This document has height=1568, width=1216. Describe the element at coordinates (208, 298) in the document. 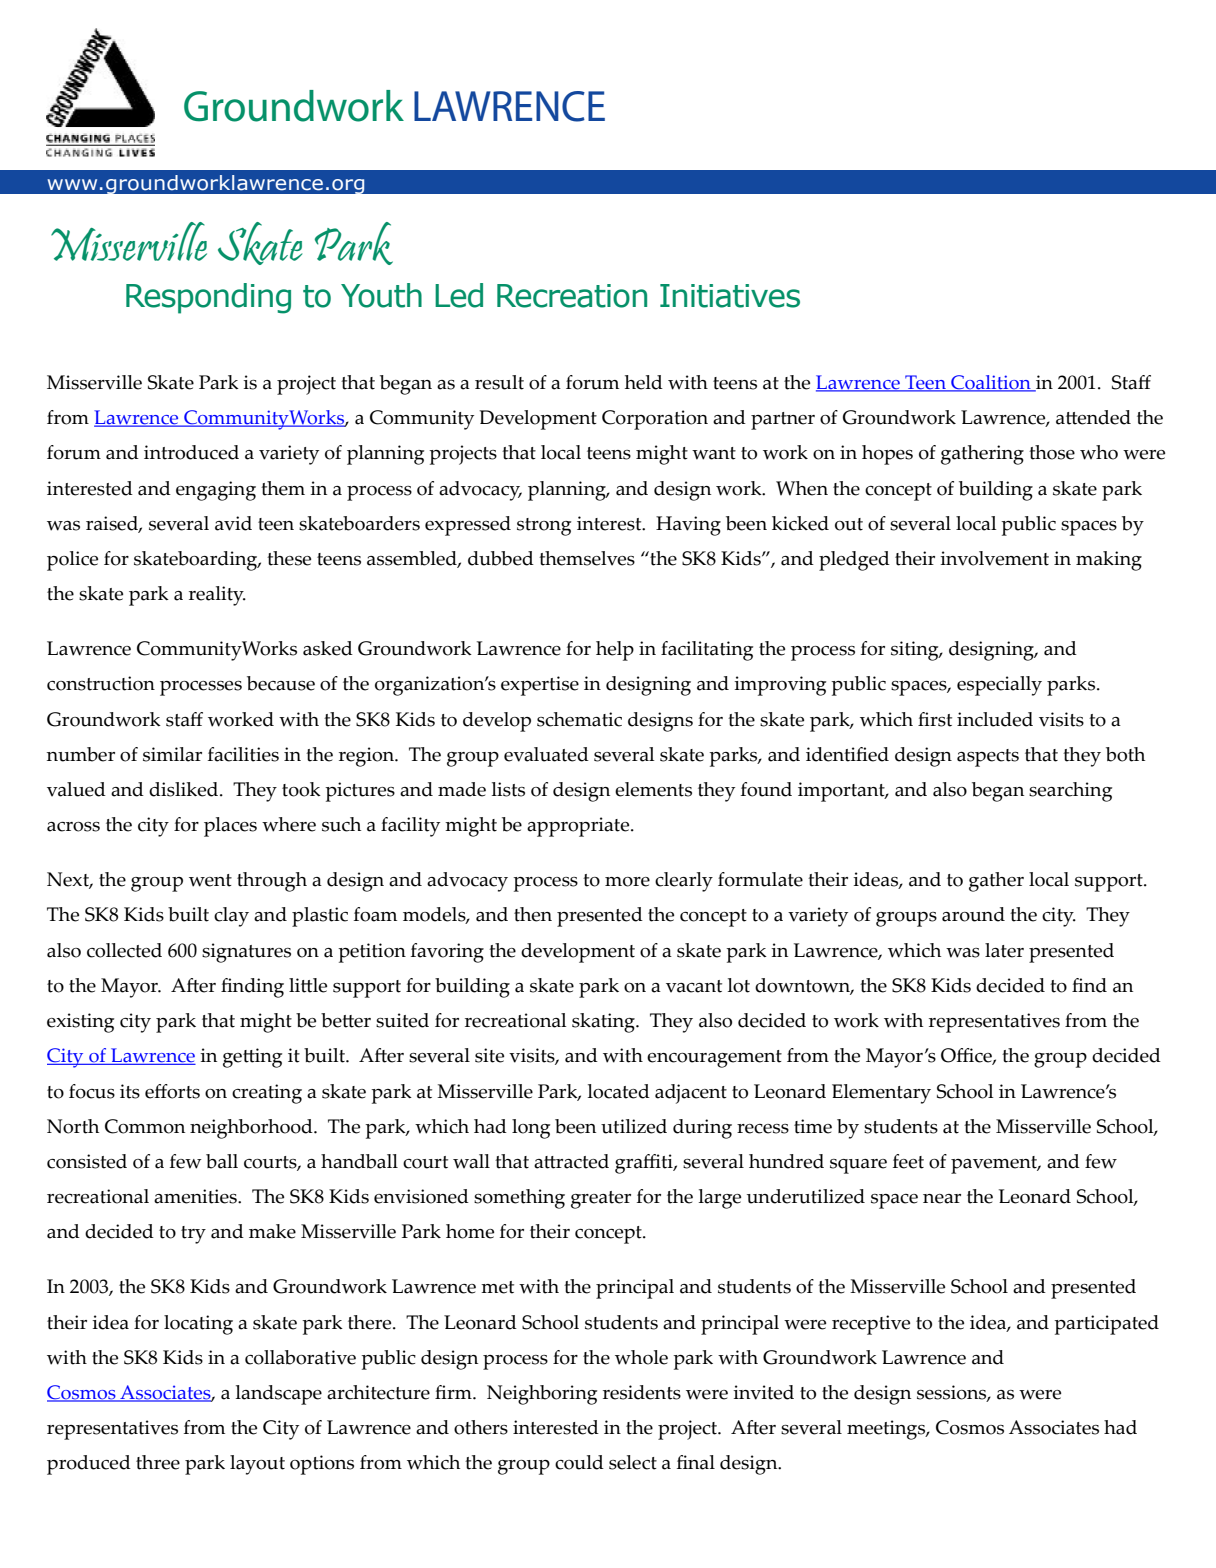

I see `Responding` at that location.
